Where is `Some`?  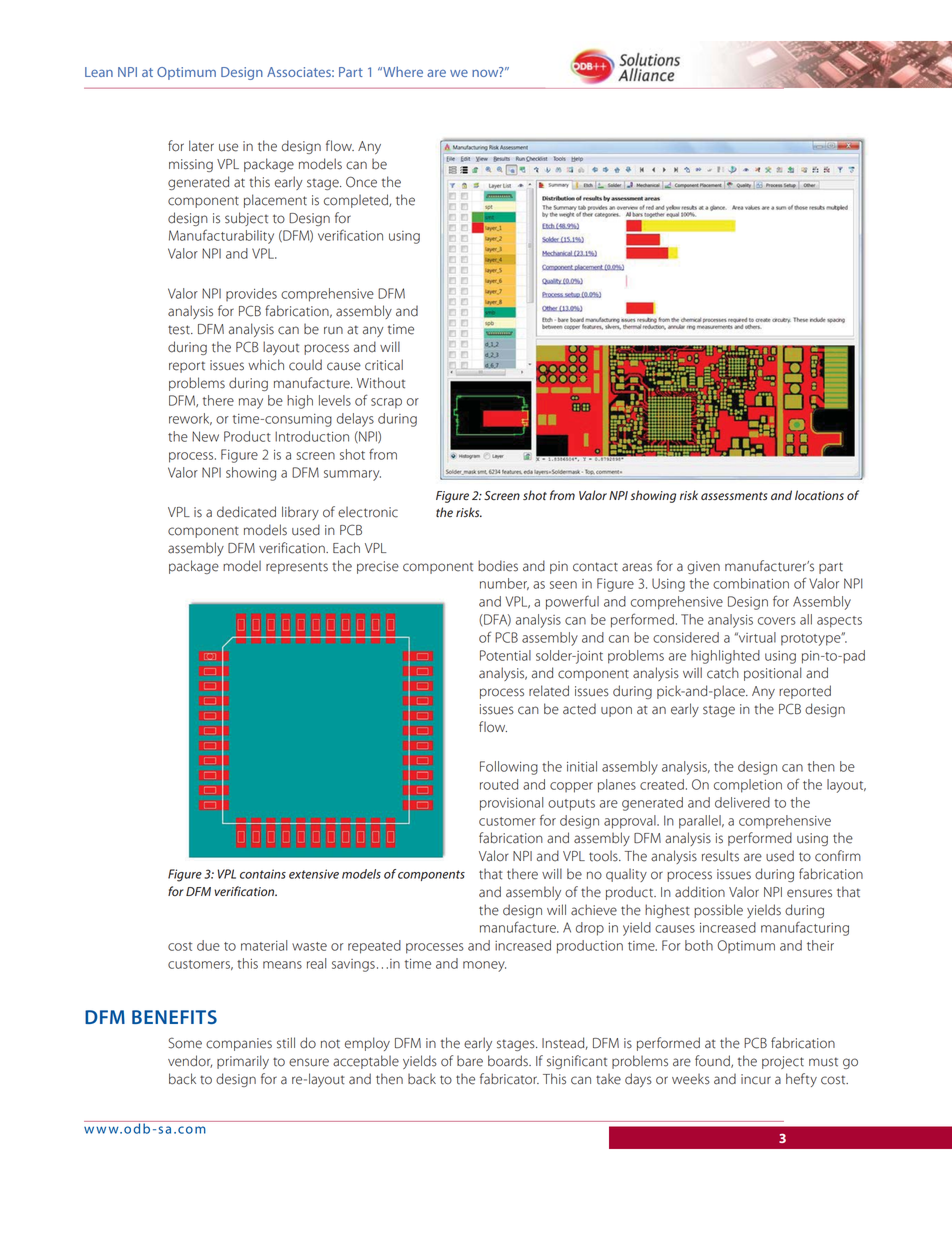
Some is located at coordinates (185, 1043).
